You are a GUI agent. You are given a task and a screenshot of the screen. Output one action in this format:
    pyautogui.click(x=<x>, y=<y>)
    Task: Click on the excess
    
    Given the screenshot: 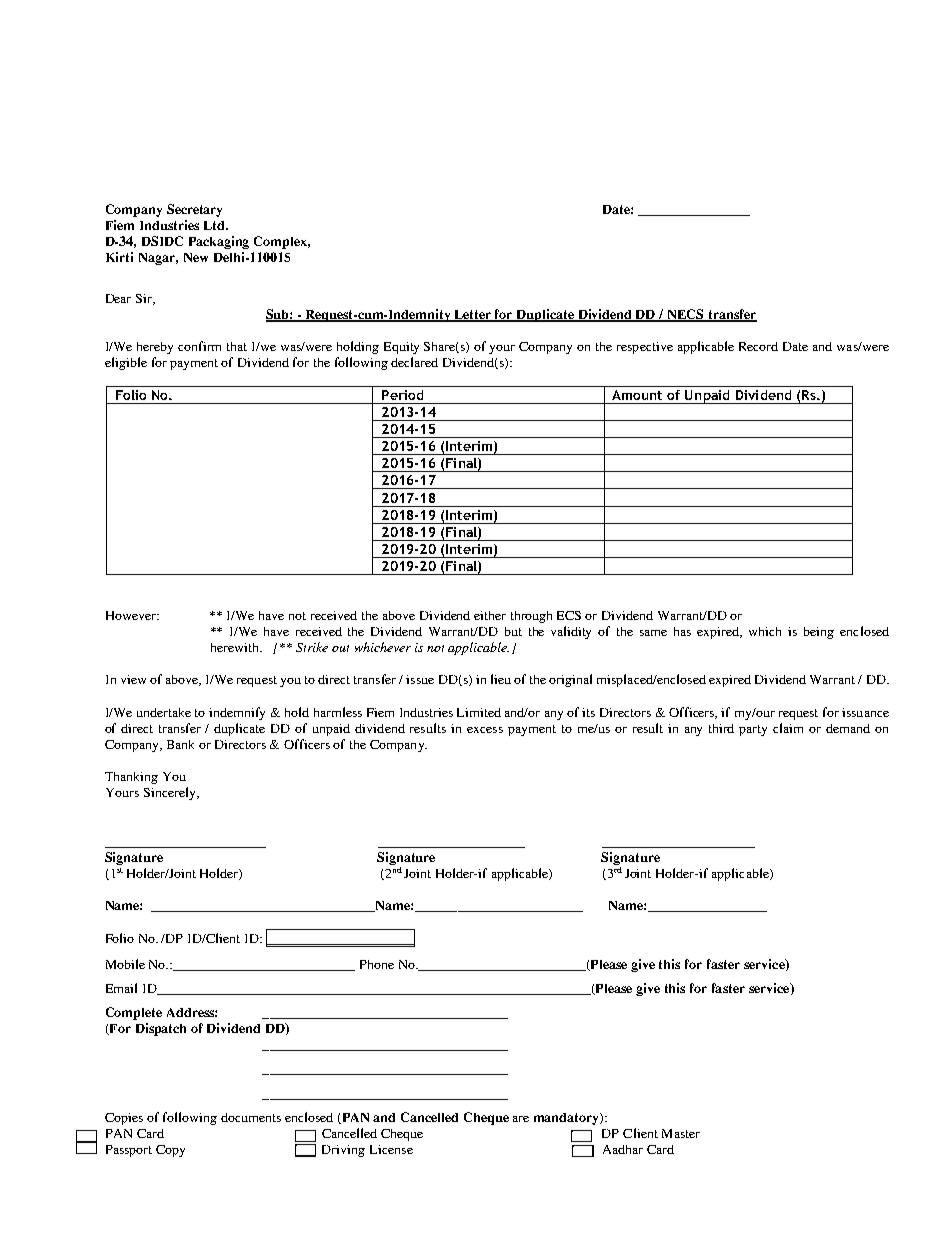 What is the action you would take?
    pyautogui.click(x=485, y=730)
